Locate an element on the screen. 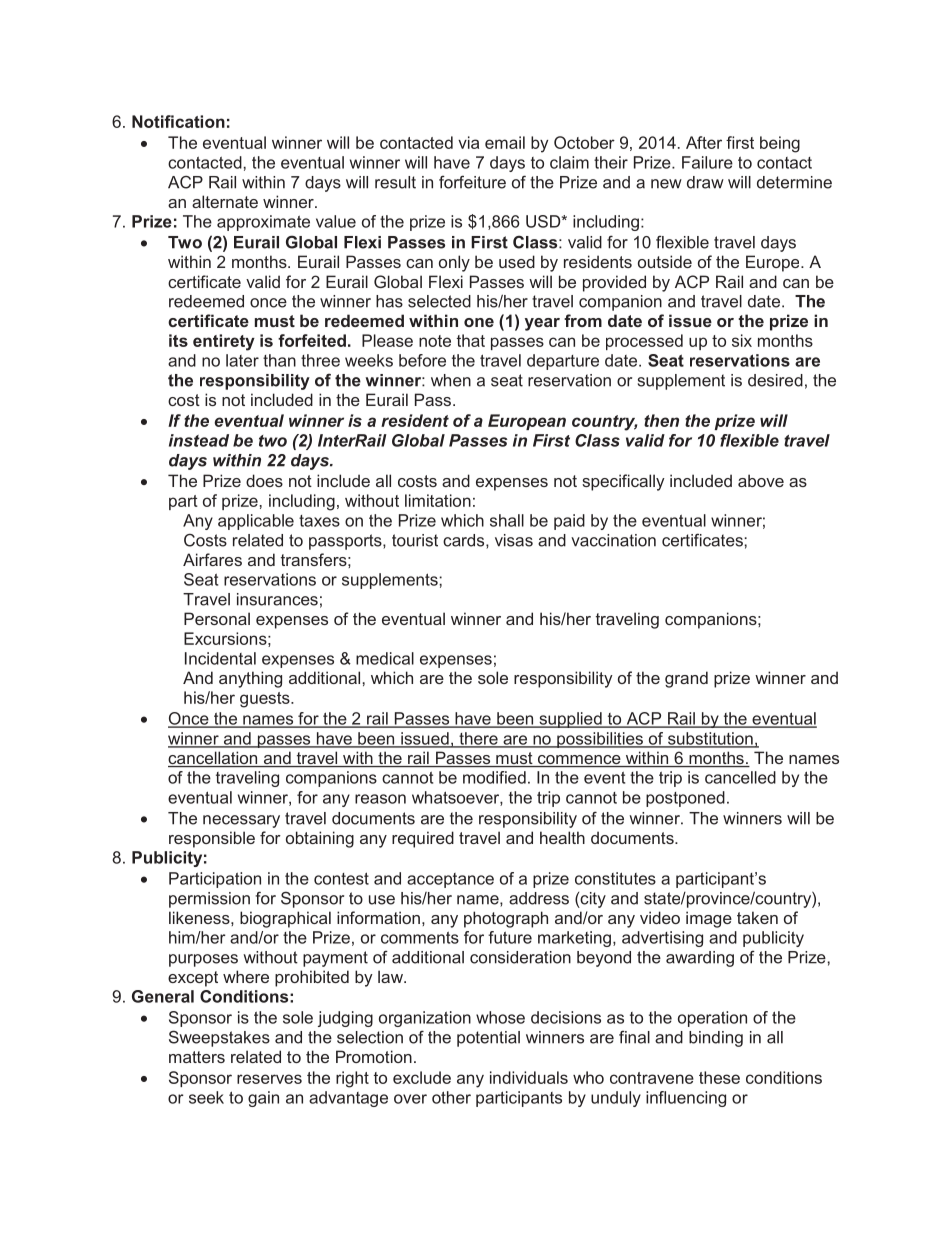 This screenshot has height=1233, width=952. via is located at coordinates (468, 142).
